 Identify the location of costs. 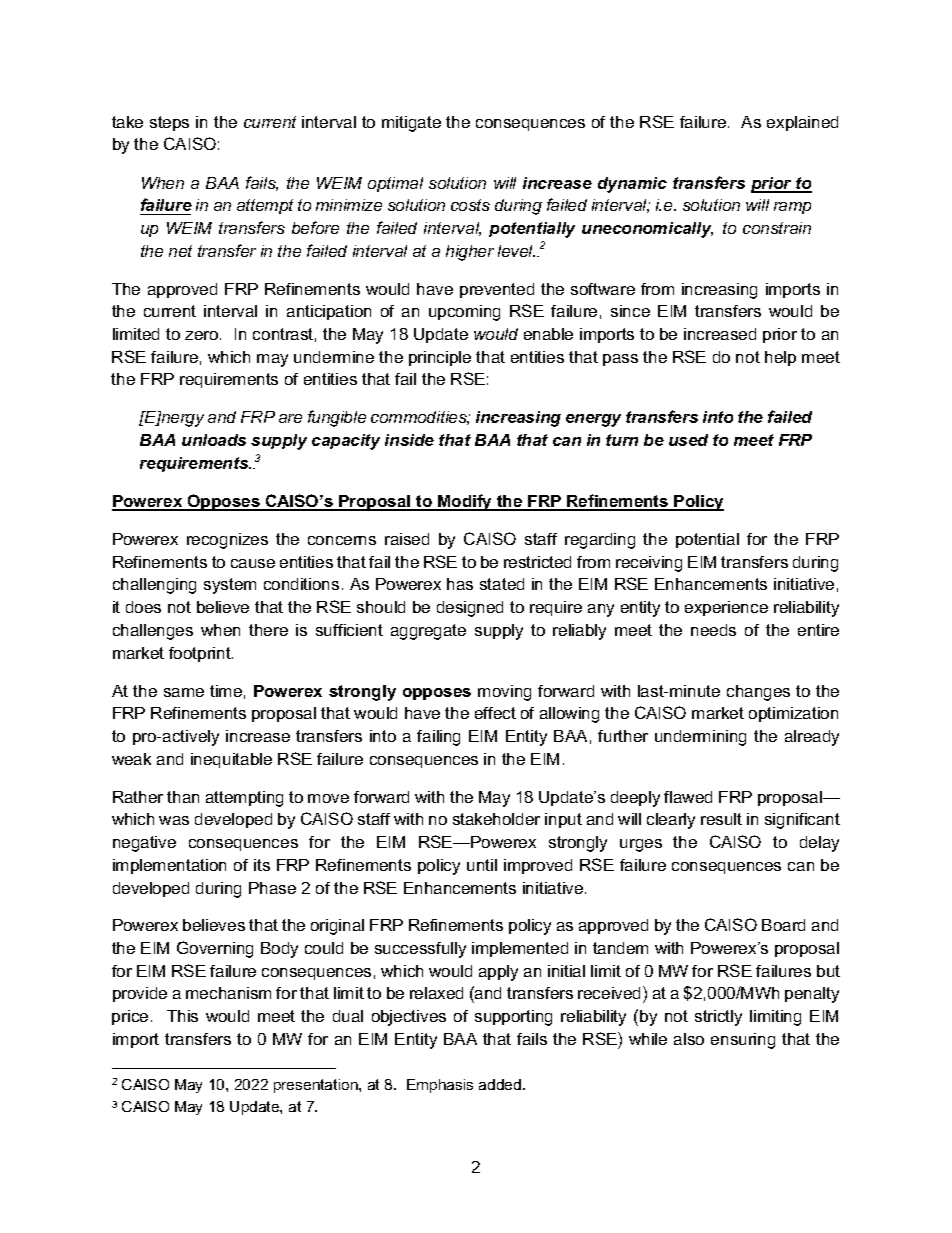
(470, 205).
